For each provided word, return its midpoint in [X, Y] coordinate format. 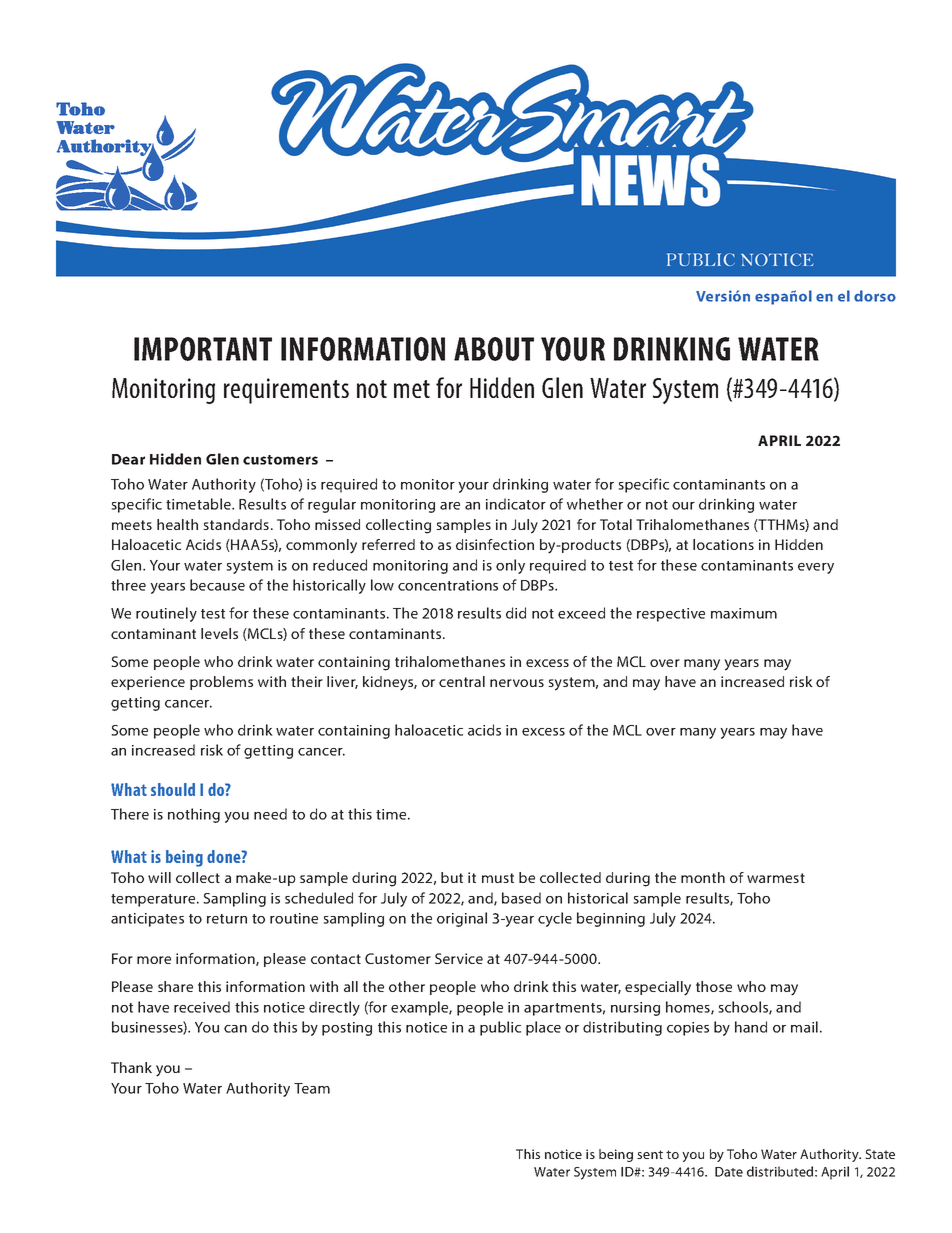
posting [347, 1029]
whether [595, 504]
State [880, 1154]
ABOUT [494, 349]
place [543, 1028]
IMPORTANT [203, 349]
